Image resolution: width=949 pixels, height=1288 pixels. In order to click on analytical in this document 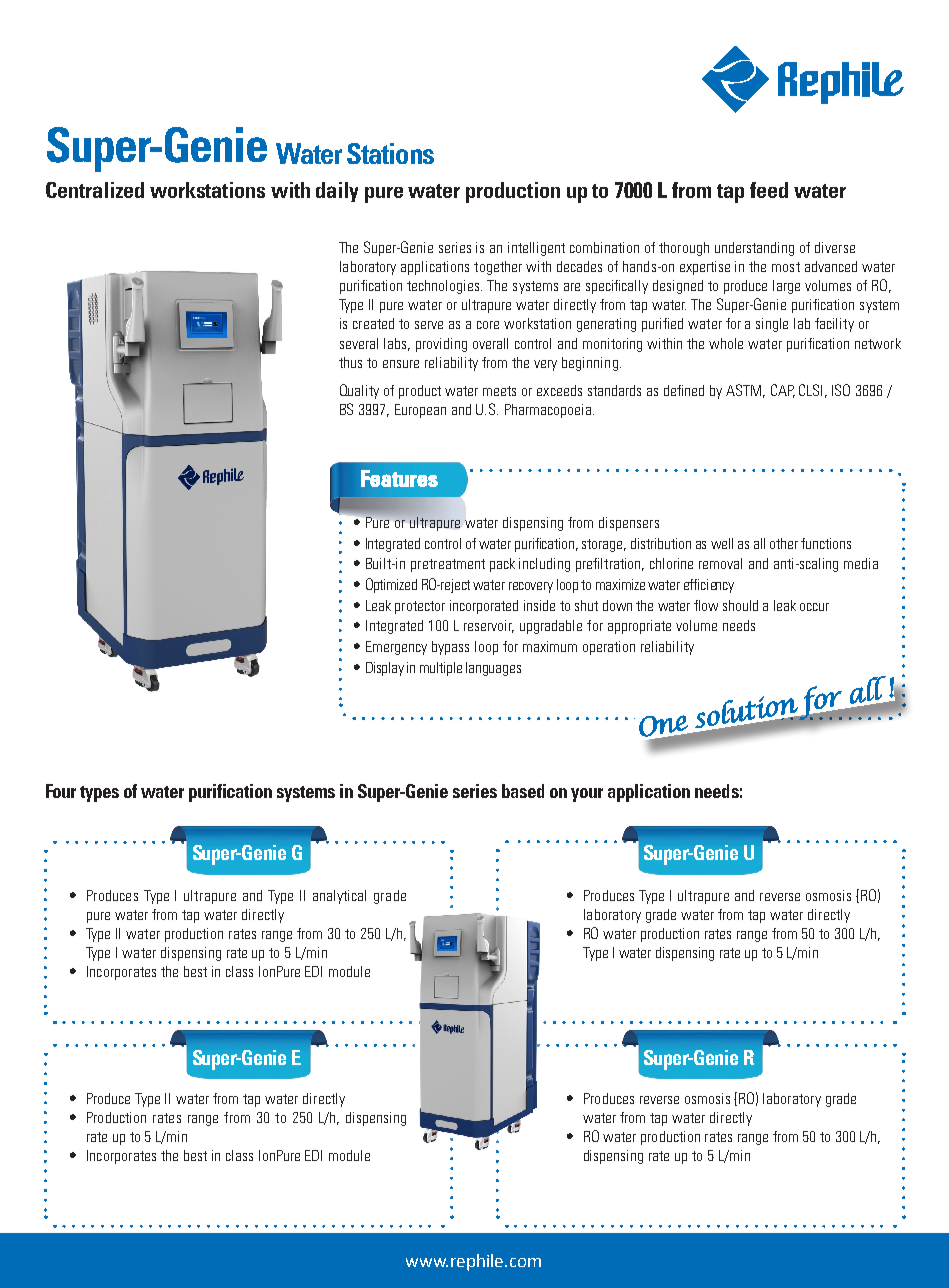, I will do `click(339, 897)`.
